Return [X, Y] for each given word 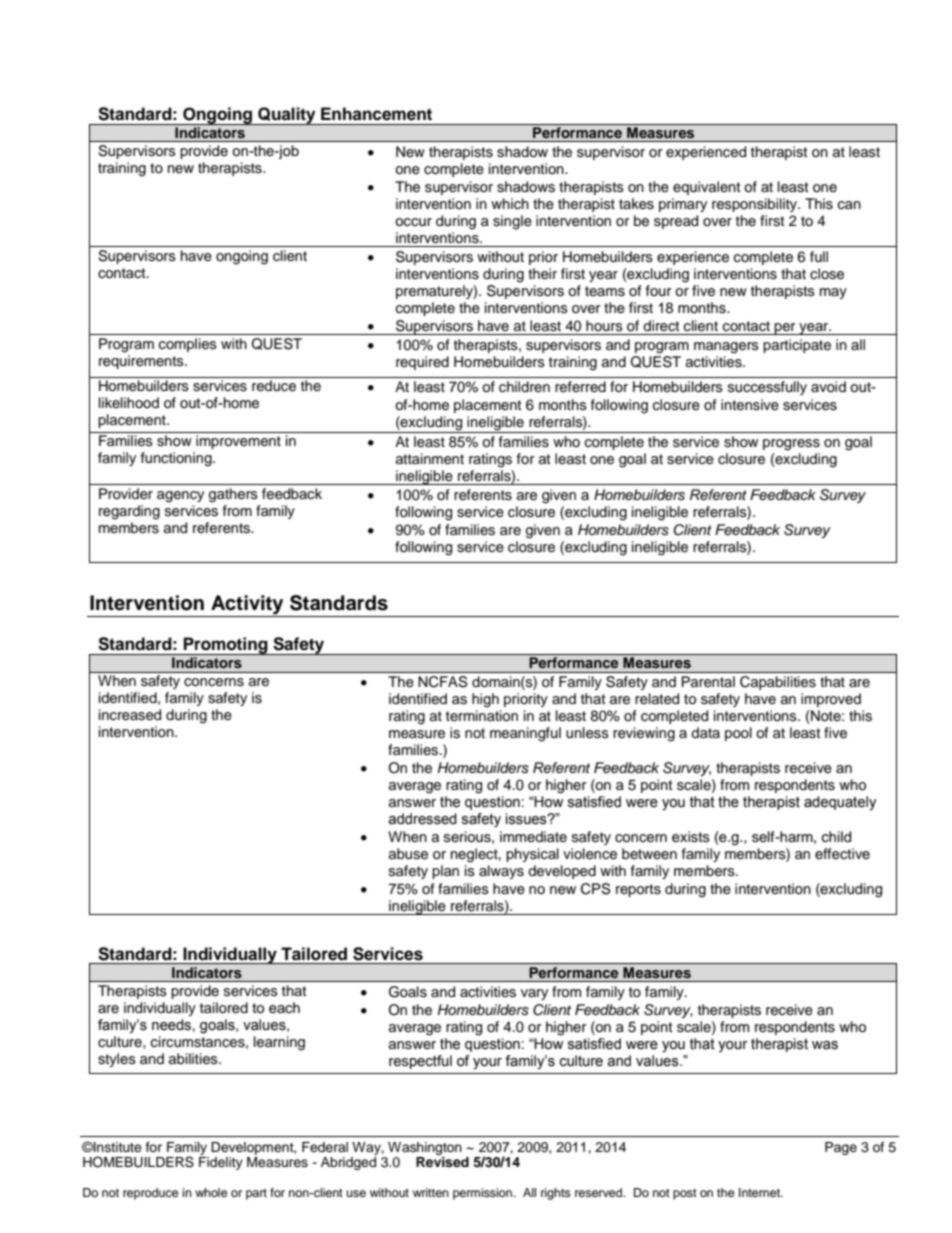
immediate [533, 836]
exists [691, 837]
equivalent [706, 188]
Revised [442, 1162]
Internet [760, 1192]
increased [130, 715]
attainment [430, 459]
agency [180, 497]
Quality [287, 116]
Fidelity [221, 1163]
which [510, 204]
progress [791, 445]
